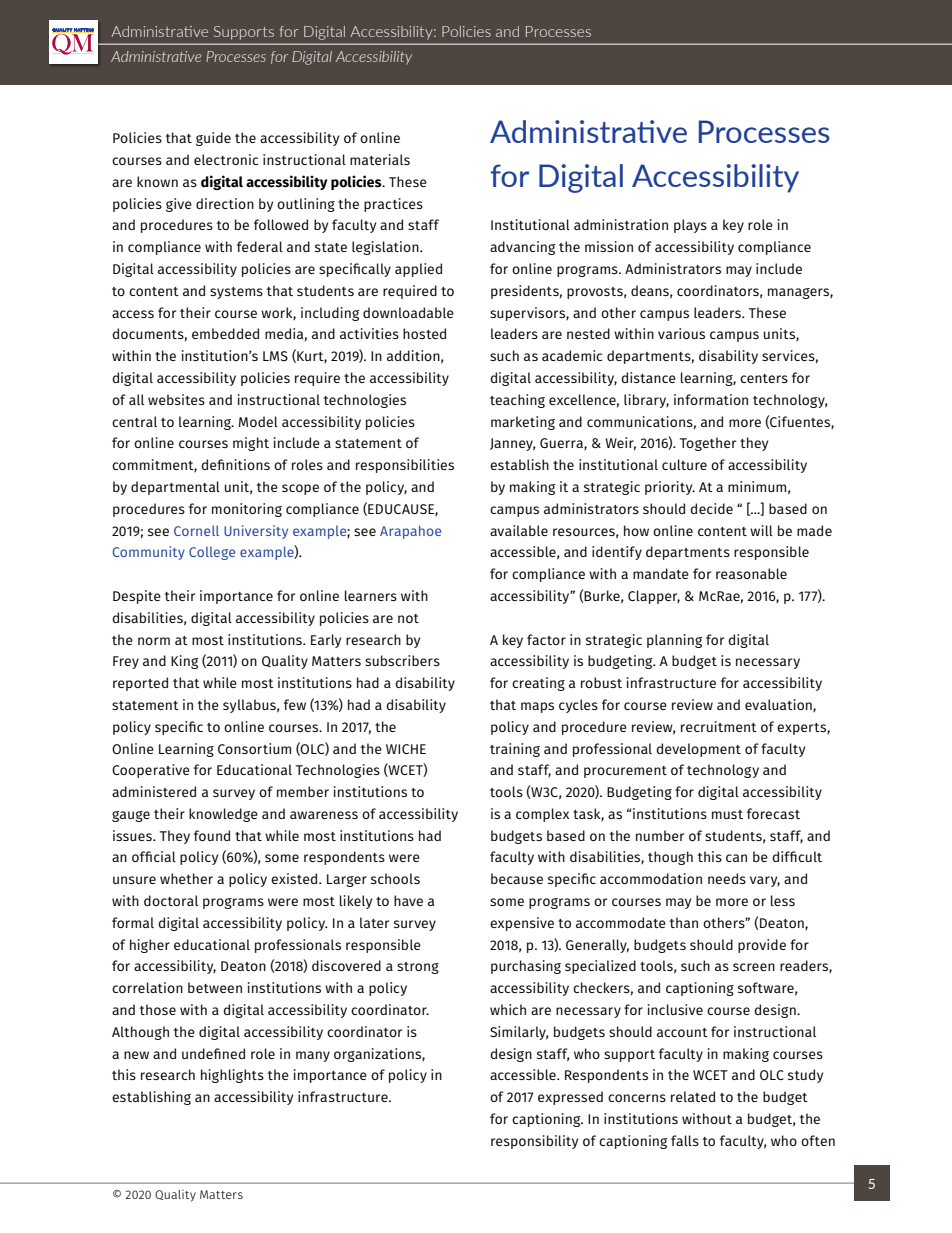 This page has width=952, height=1233. Describe the element at coordinates (690, 226) in the page. I see `plays` at that location.
